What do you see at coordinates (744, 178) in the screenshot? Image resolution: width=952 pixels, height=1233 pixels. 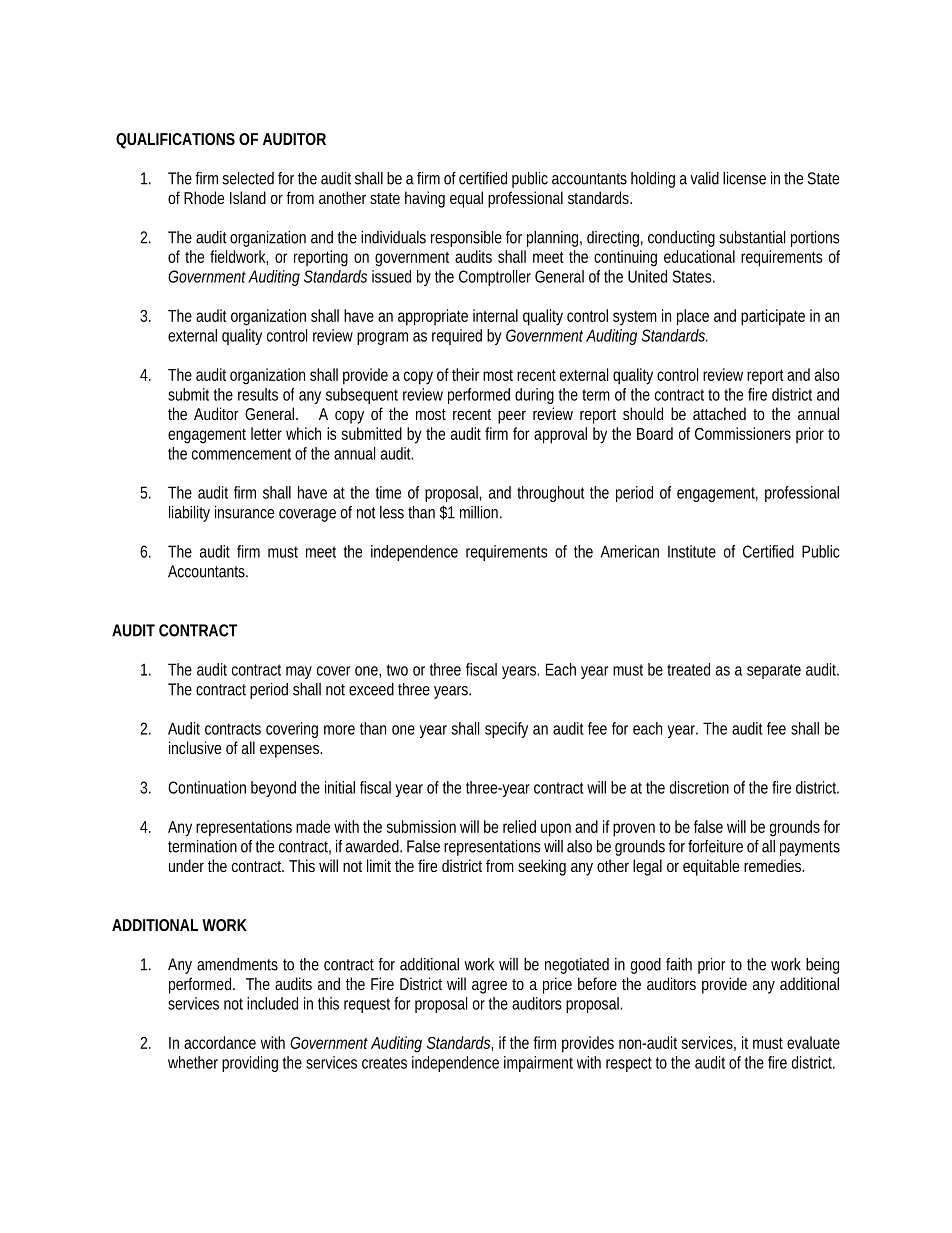 I see `license` at bounding box center [744, 178].
